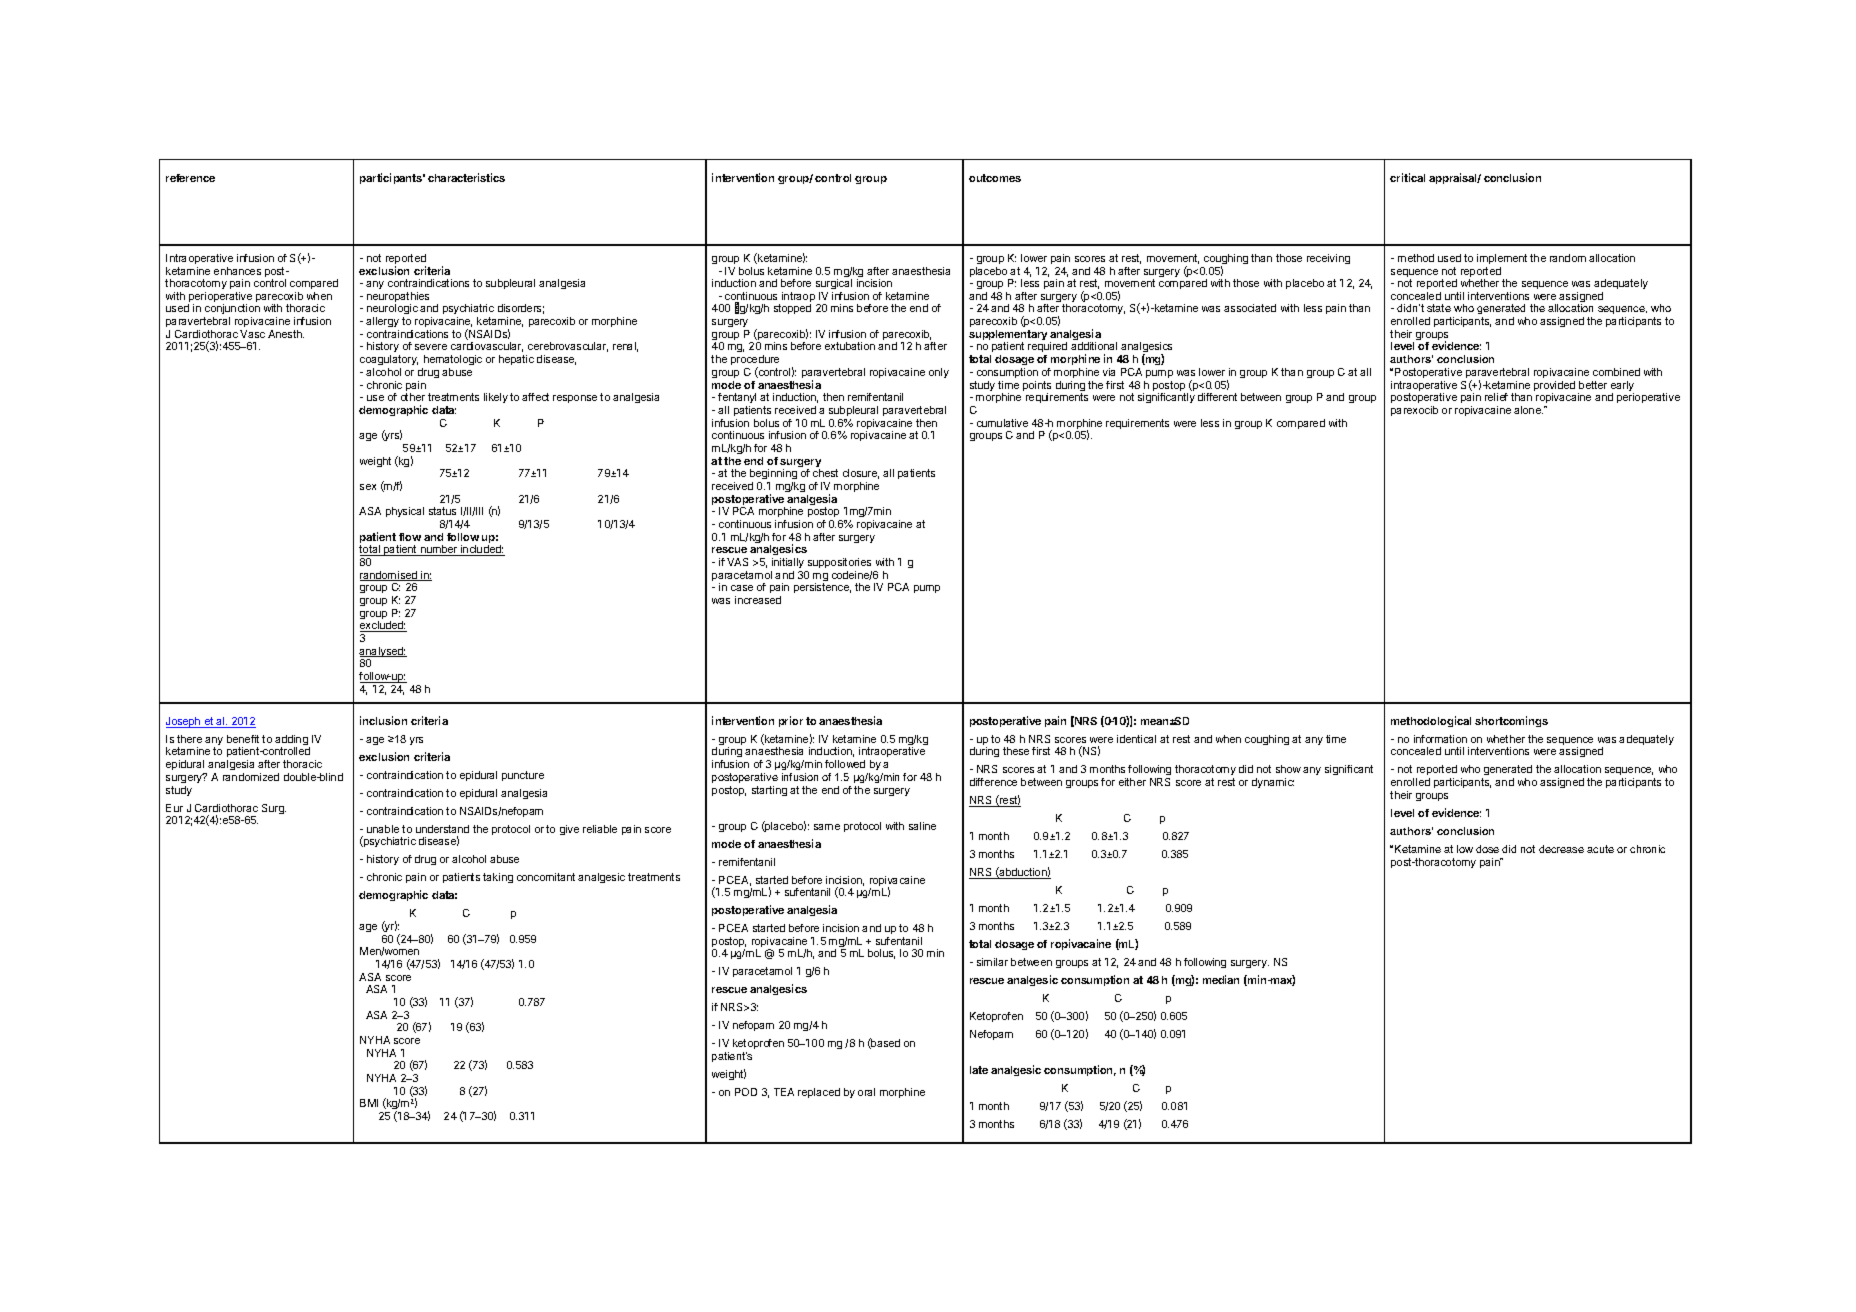 This page has height=1312, width=1856. Describe the element at coordinates (413, 397) in the page. I see `other` at that location.
